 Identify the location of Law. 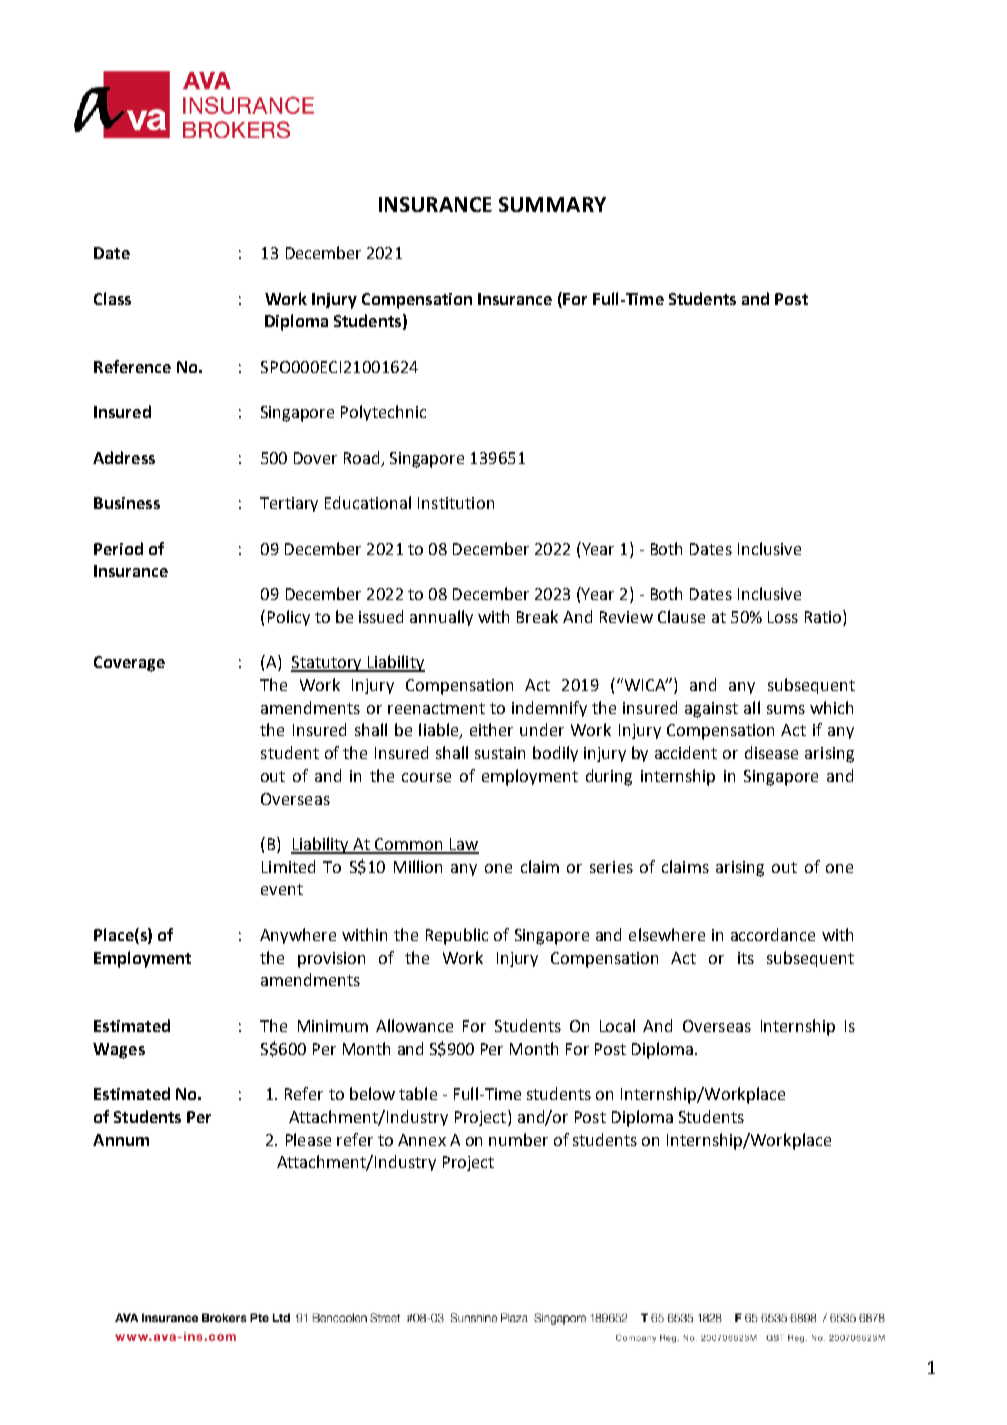
(463, 845).
